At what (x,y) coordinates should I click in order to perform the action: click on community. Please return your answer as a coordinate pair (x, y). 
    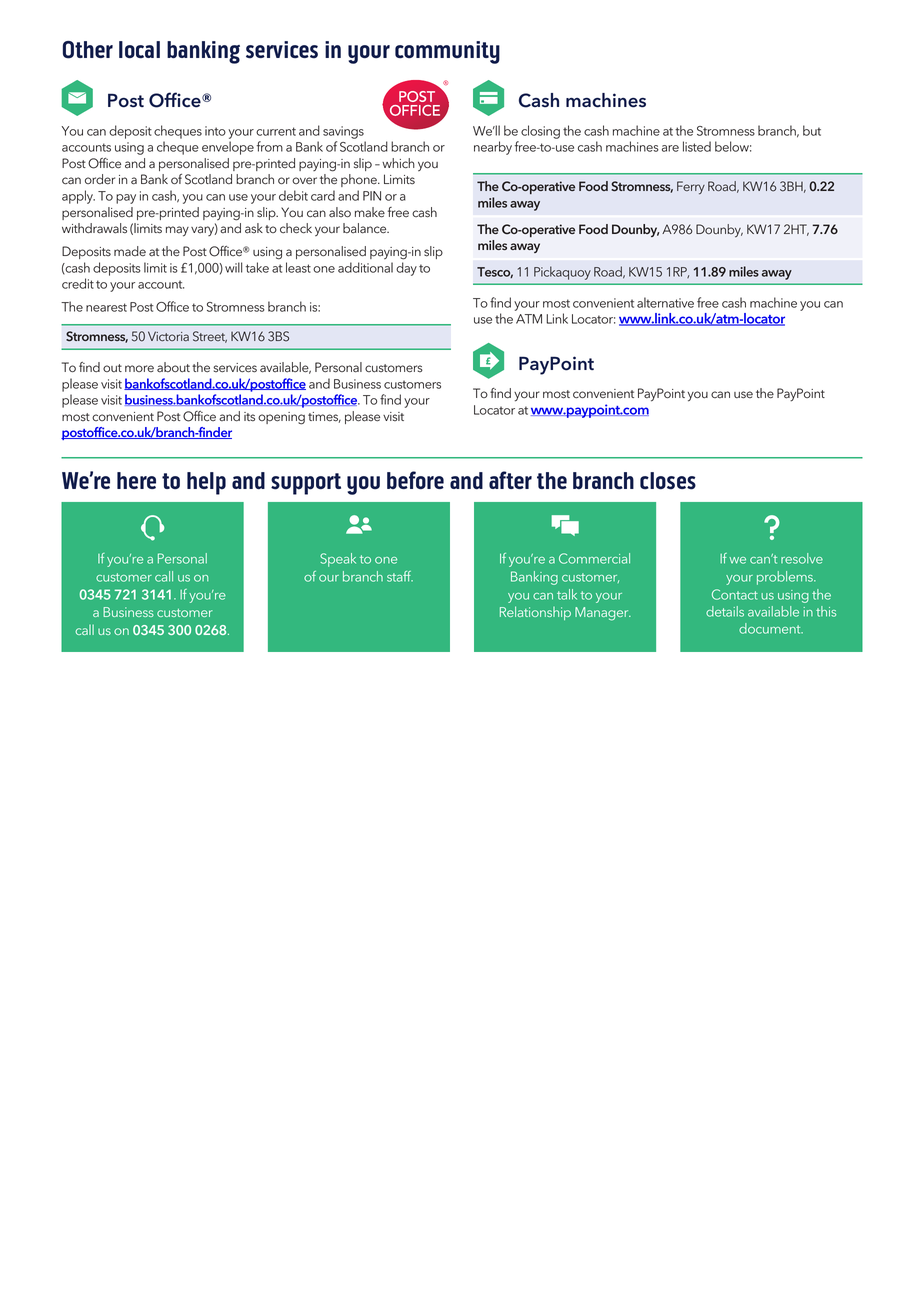
    Looking at the image, I should click on (447, 52).
